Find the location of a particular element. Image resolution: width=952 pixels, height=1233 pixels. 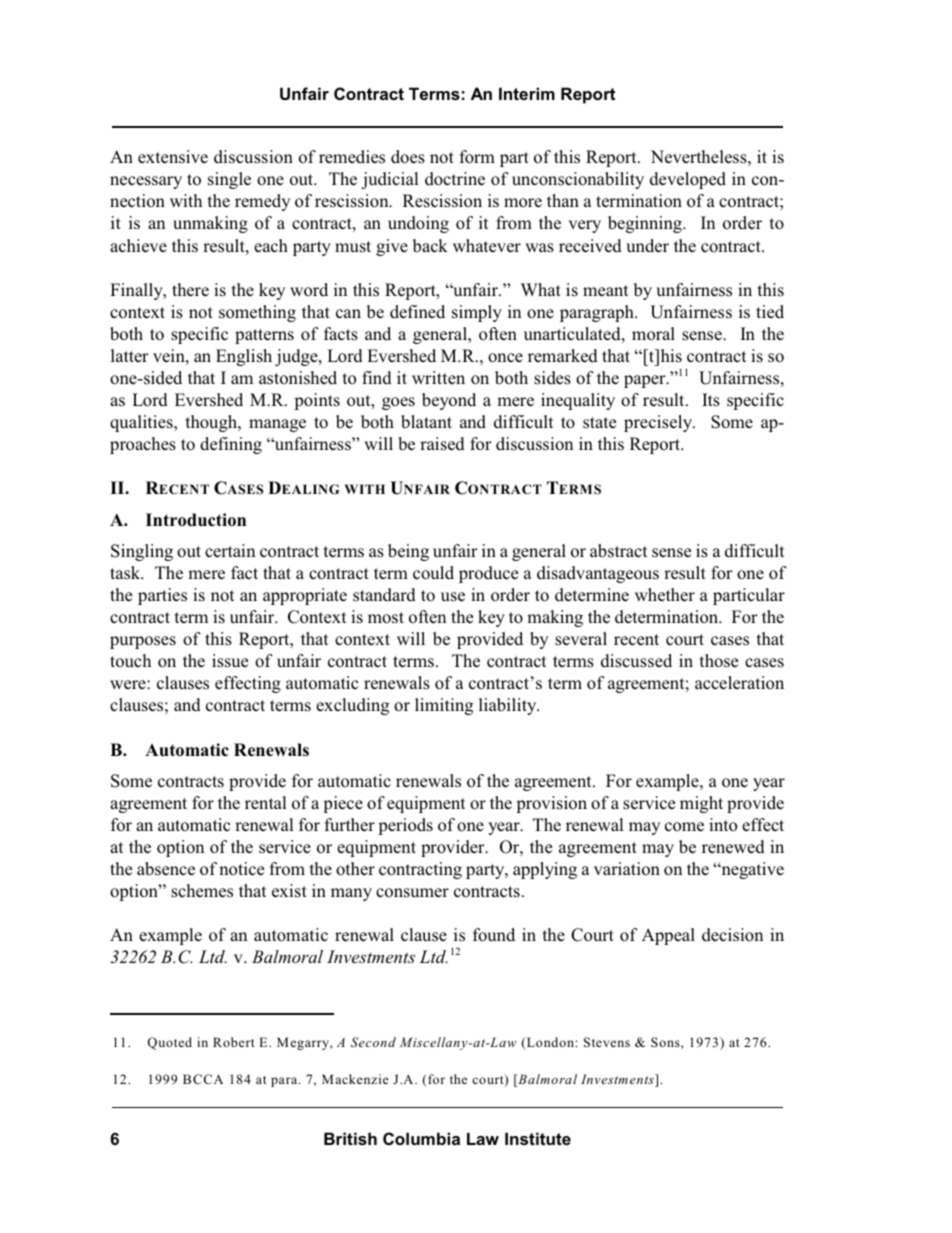

Quoted is located at coordinates (169, 1043).
